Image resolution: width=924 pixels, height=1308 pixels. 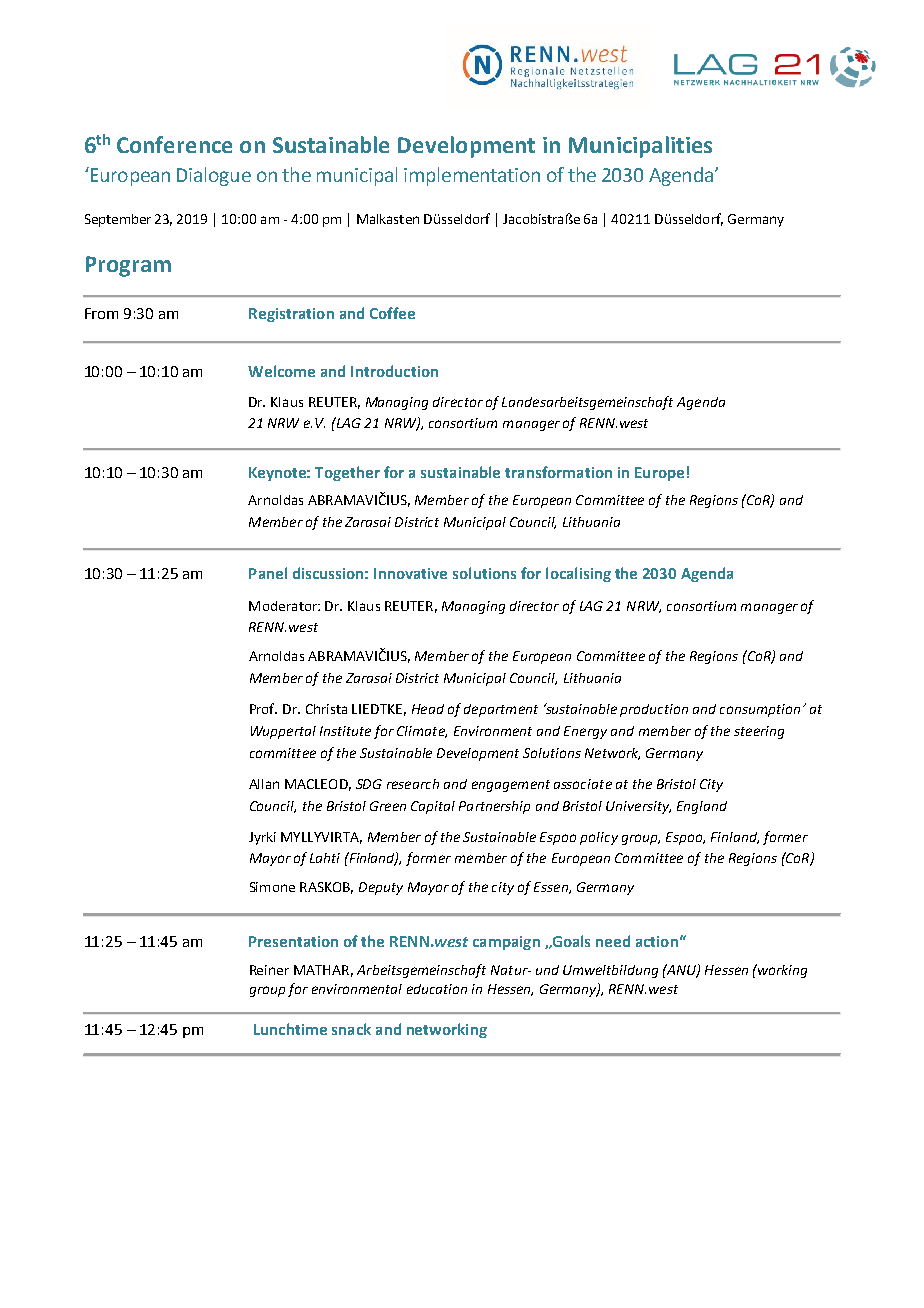 I want to click on Together, so click(x=347, y=473).
